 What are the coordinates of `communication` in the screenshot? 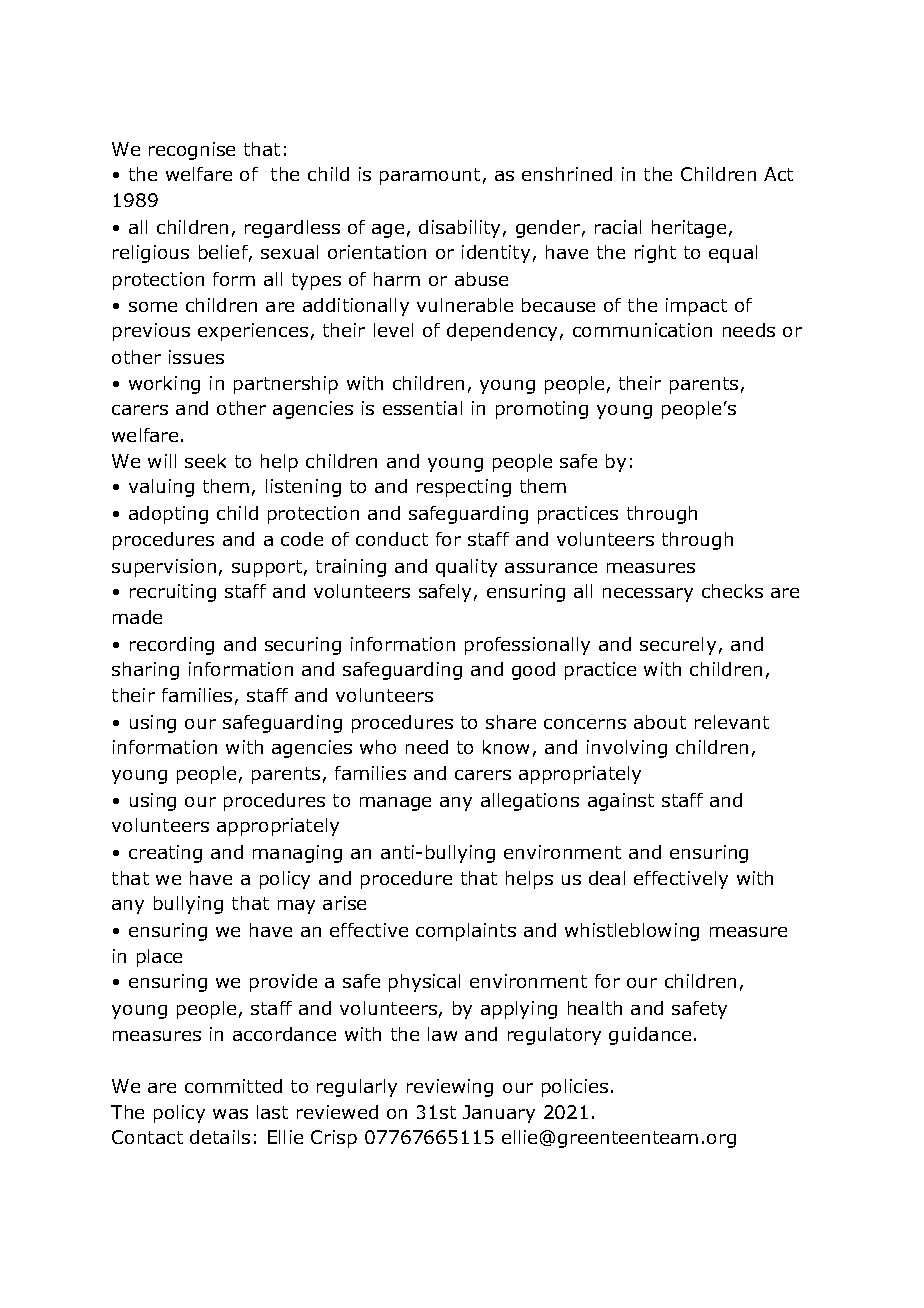 It's located at (642, 330).
